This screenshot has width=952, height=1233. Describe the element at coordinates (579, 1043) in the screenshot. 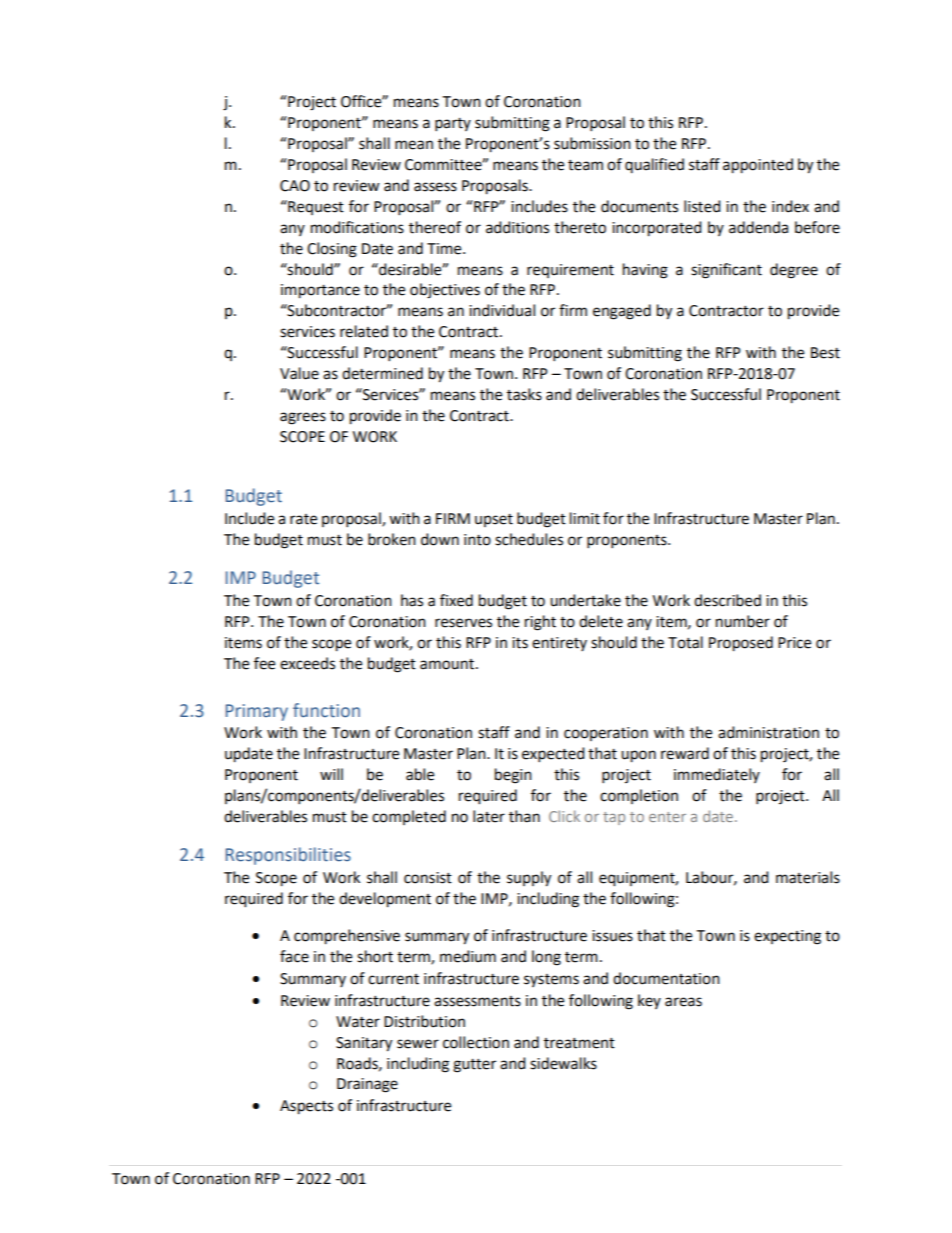

I see `treatment` at that location.
